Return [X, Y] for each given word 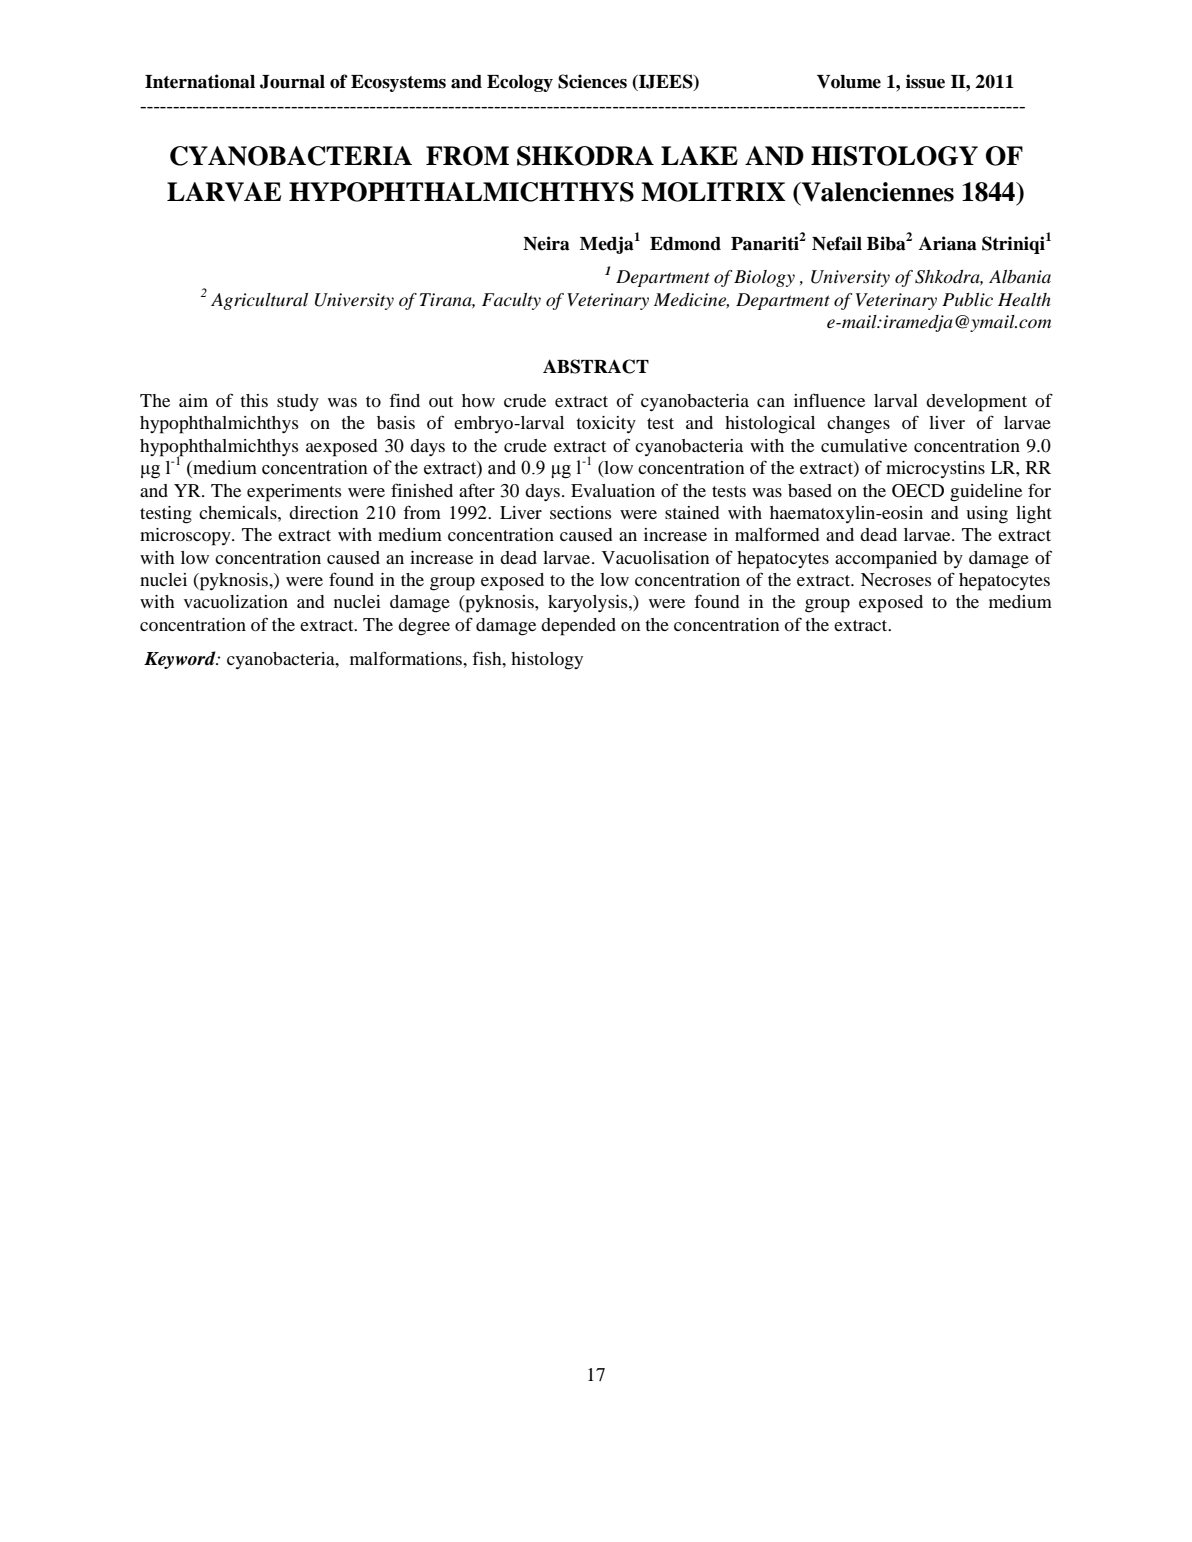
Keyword [181, 660]
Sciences [592, 81]
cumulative [864, 445]
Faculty [511, 301]
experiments [294, 493]
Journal [292, 82]
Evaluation [613, 490]
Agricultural [259, 301]
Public [967, 299]
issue [925, 81]
